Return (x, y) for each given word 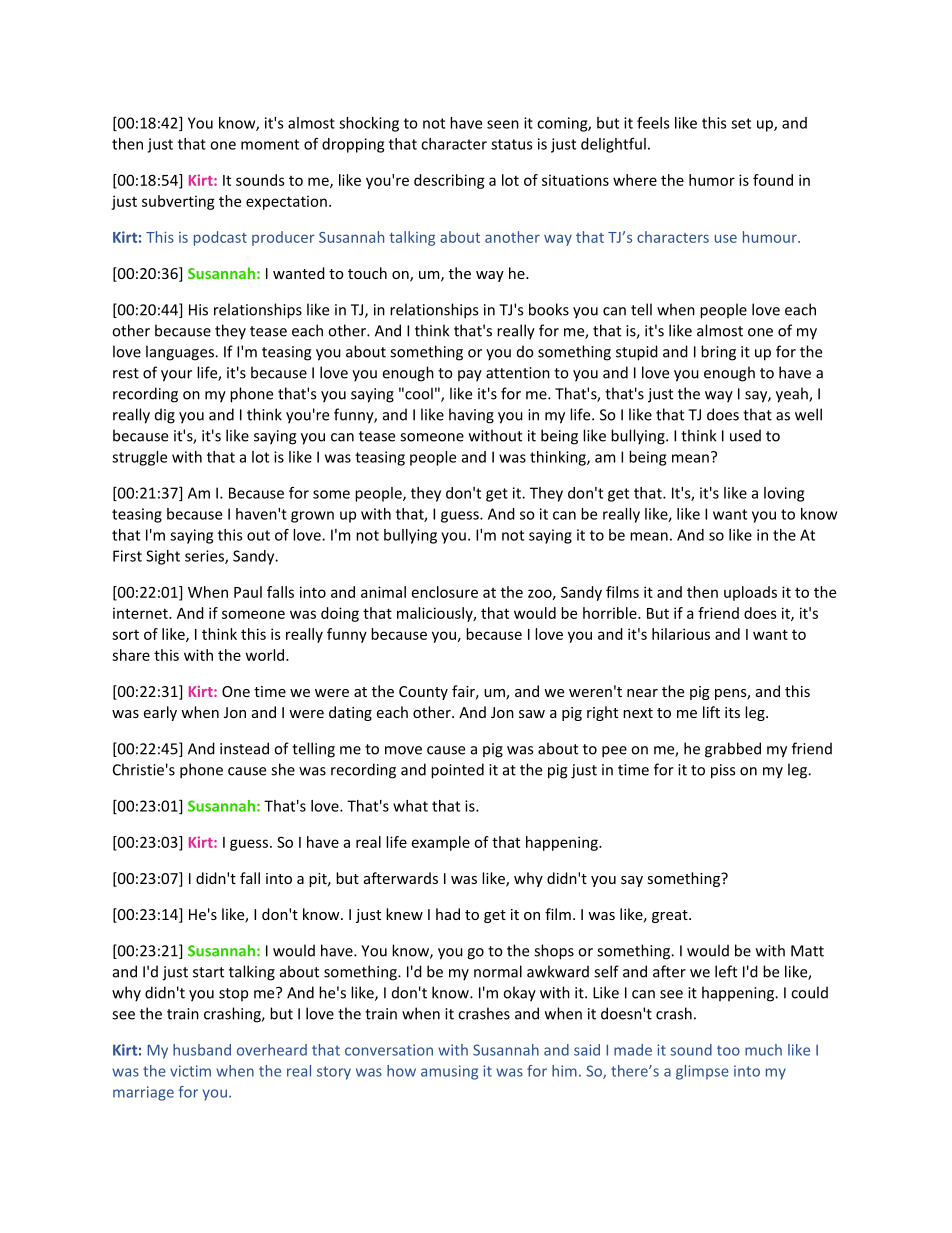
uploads (750, 593)
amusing (449, 1072)
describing (449, 181)
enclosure (445, 592)
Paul (248, 592)
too (728, 1050)
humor (712, 180)
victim (190, 1071)
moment (270, 144)
